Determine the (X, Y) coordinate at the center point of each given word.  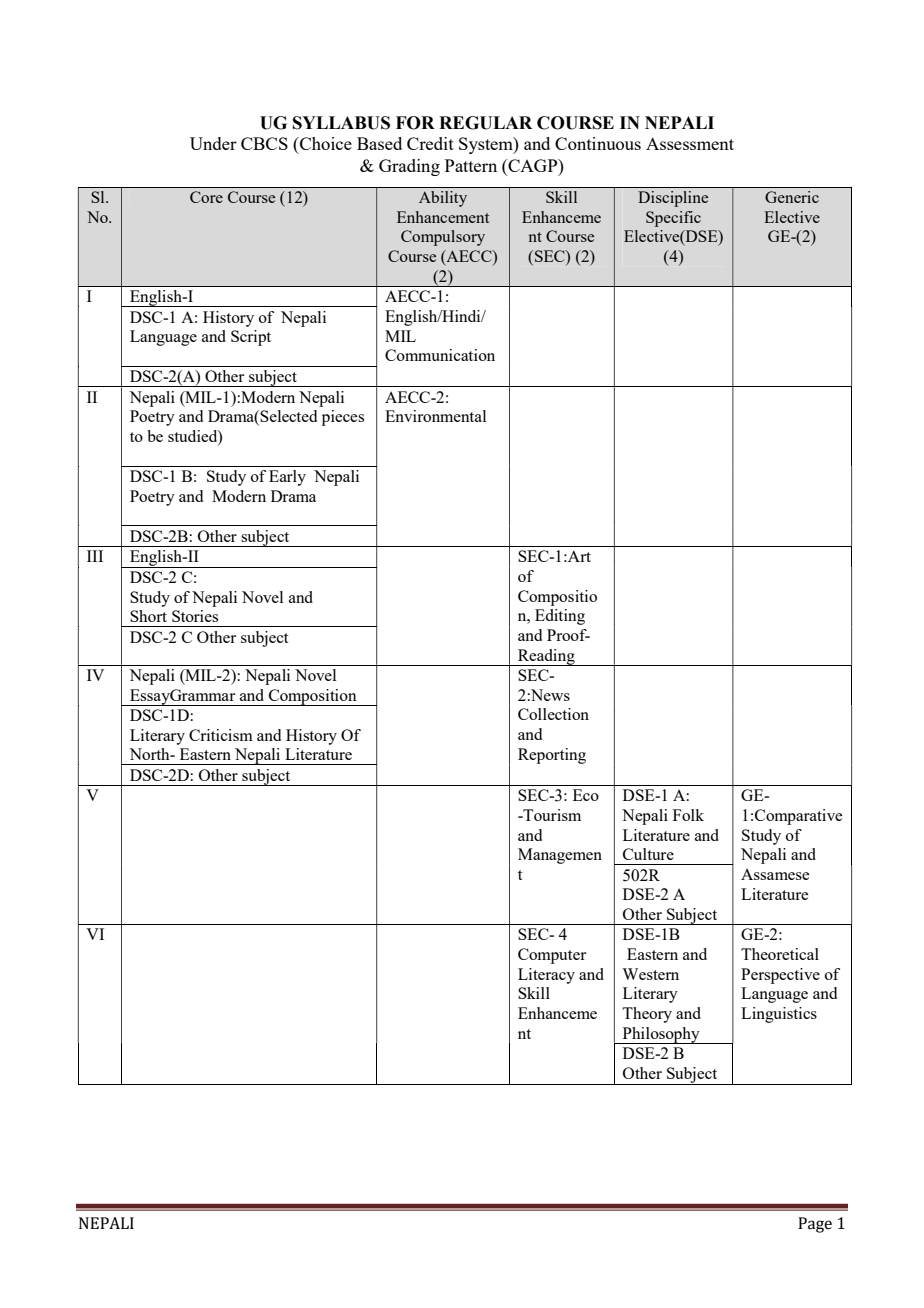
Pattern (471, 165)
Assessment (690, 143)
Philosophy (661, 1035)
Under (213, 143)
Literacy (546, 976)
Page (815, 1225)
